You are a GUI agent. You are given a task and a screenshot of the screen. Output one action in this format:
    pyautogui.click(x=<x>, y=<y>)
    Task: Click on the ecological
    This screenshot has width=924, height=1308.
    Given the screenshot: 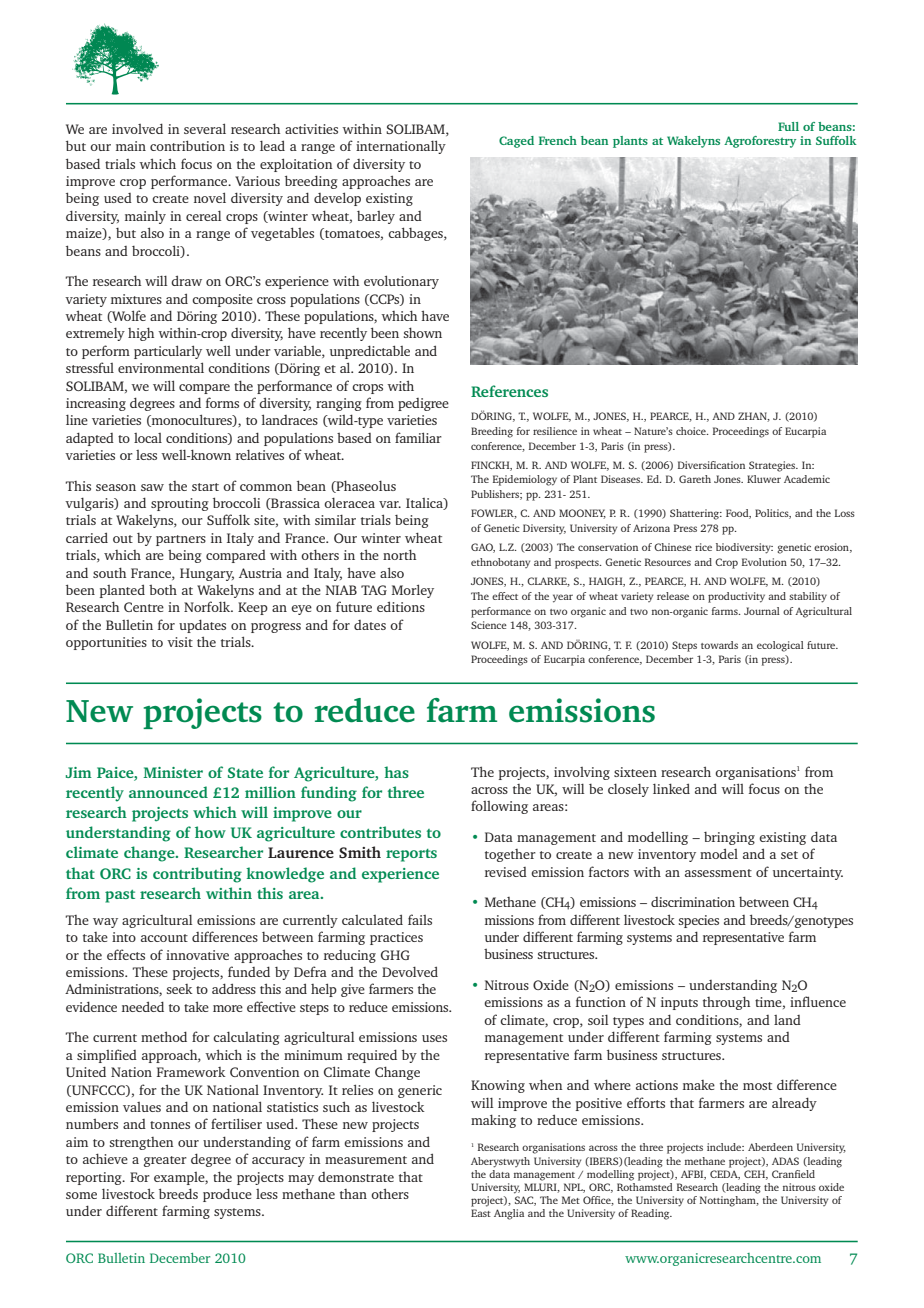 What is the action you would take?
    pyautogui.click(x=780, y=646)
